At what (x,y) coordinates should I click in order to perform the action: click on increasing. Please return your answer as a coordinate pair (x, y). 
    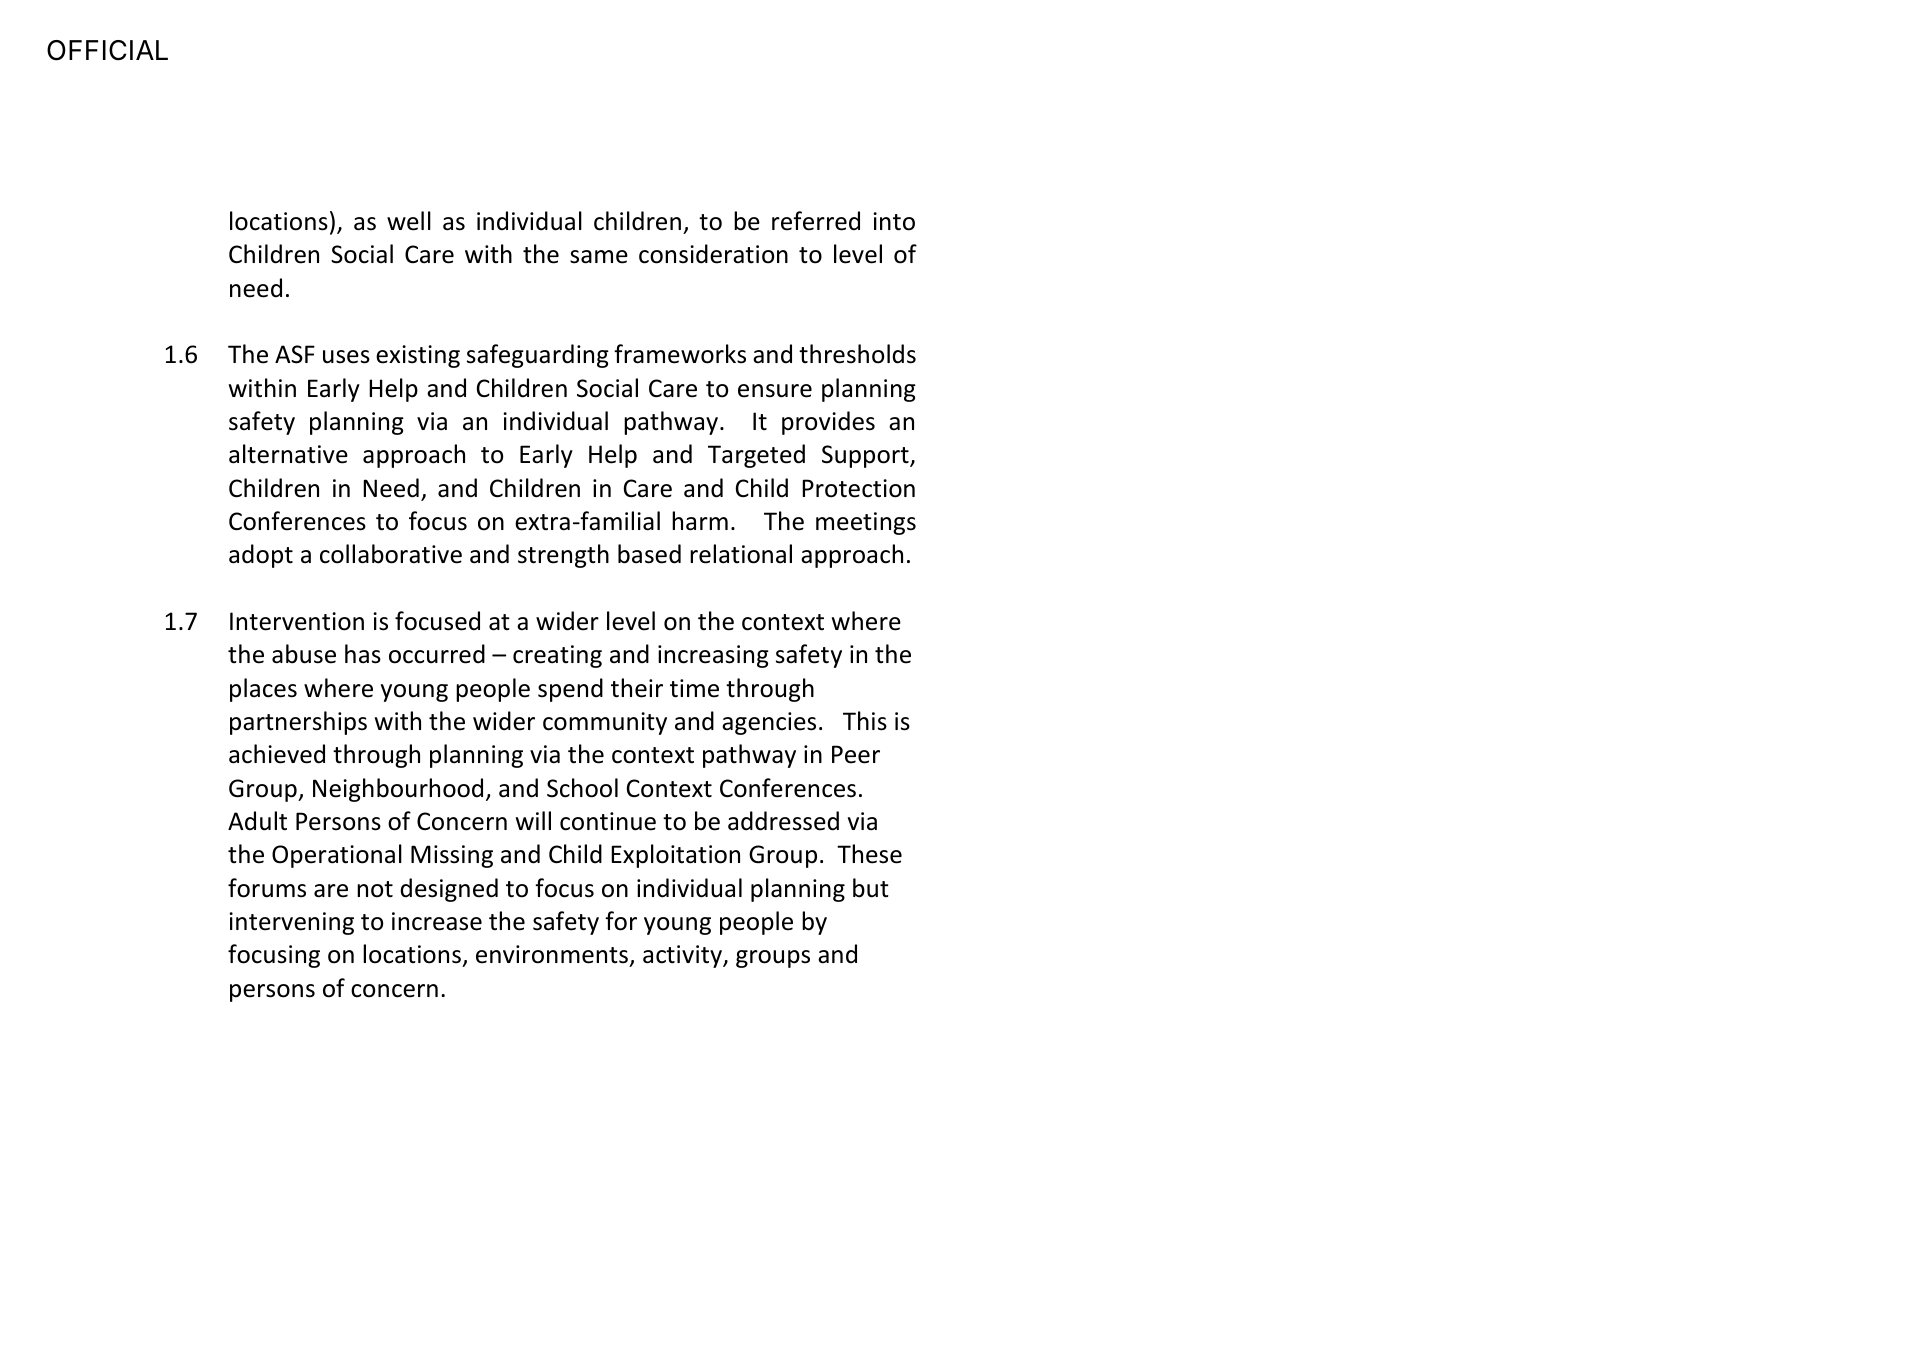
    Looking at the image, I should click on (713, 656).
